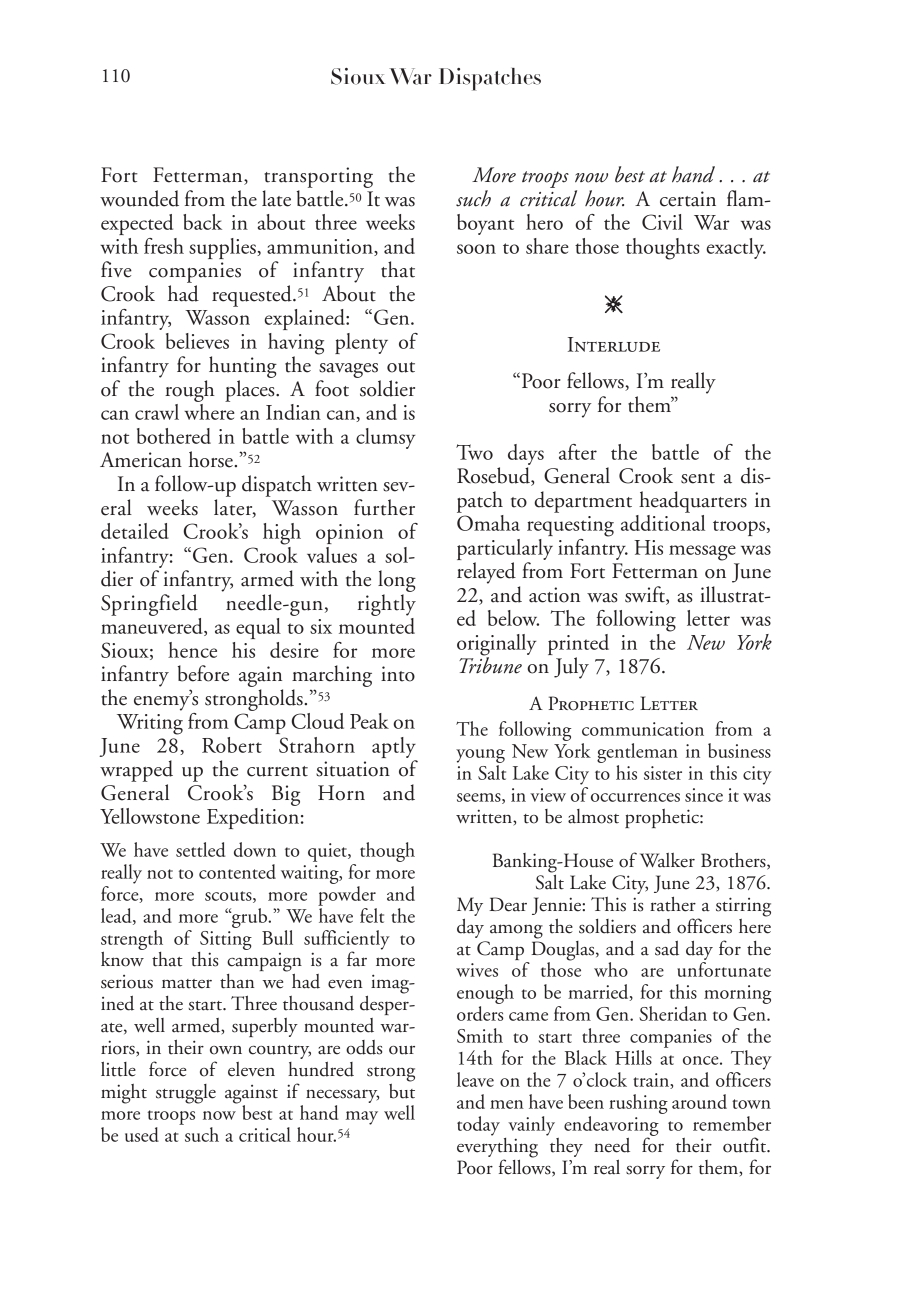 This screenshot has width=921, height=1316. Describe the element at coordinates (663, 773) in the screenshot. I see `sister` at that location.
